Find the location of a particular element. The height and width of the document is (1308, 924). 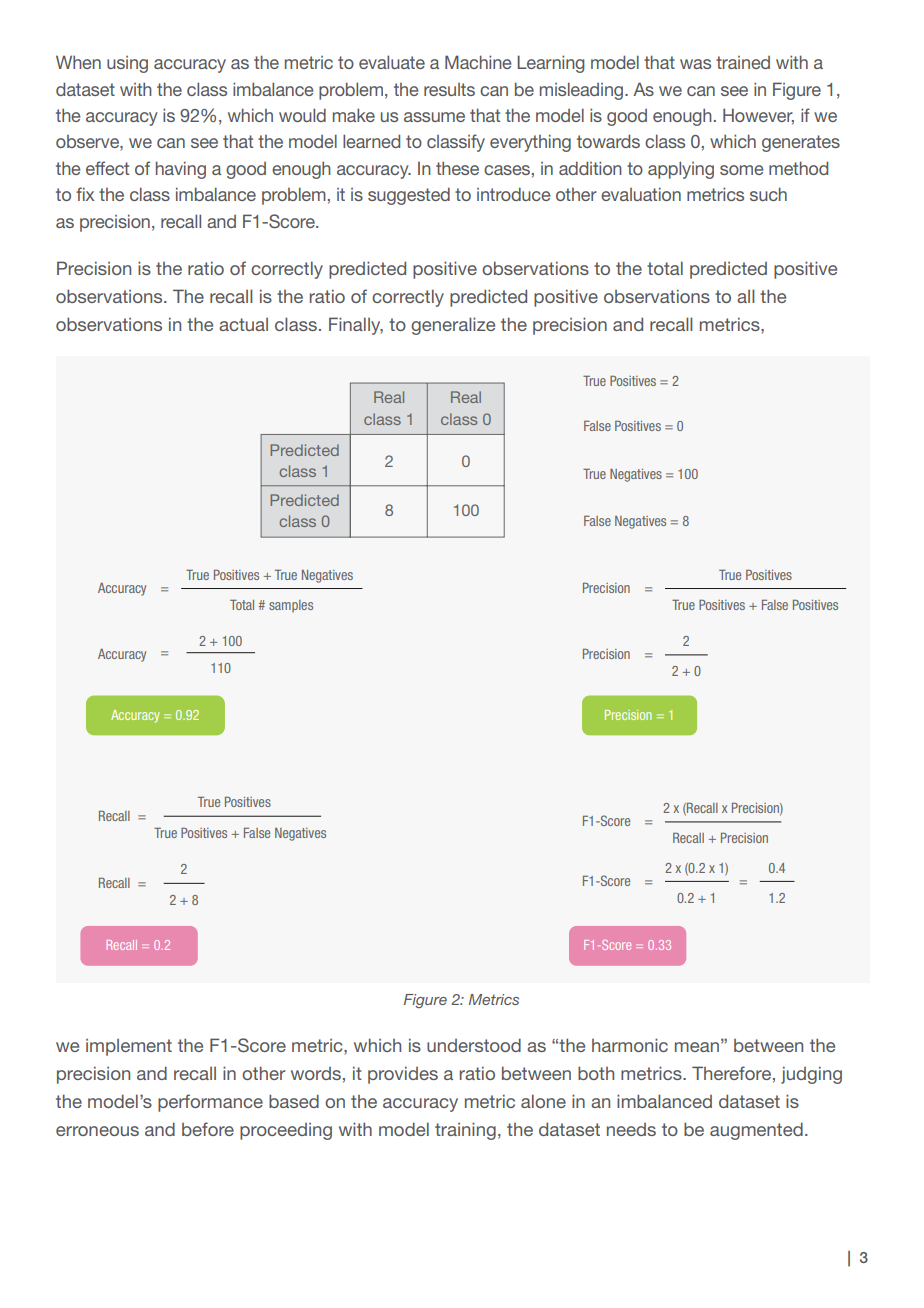

performance is located at coordinates (210, 1103).
